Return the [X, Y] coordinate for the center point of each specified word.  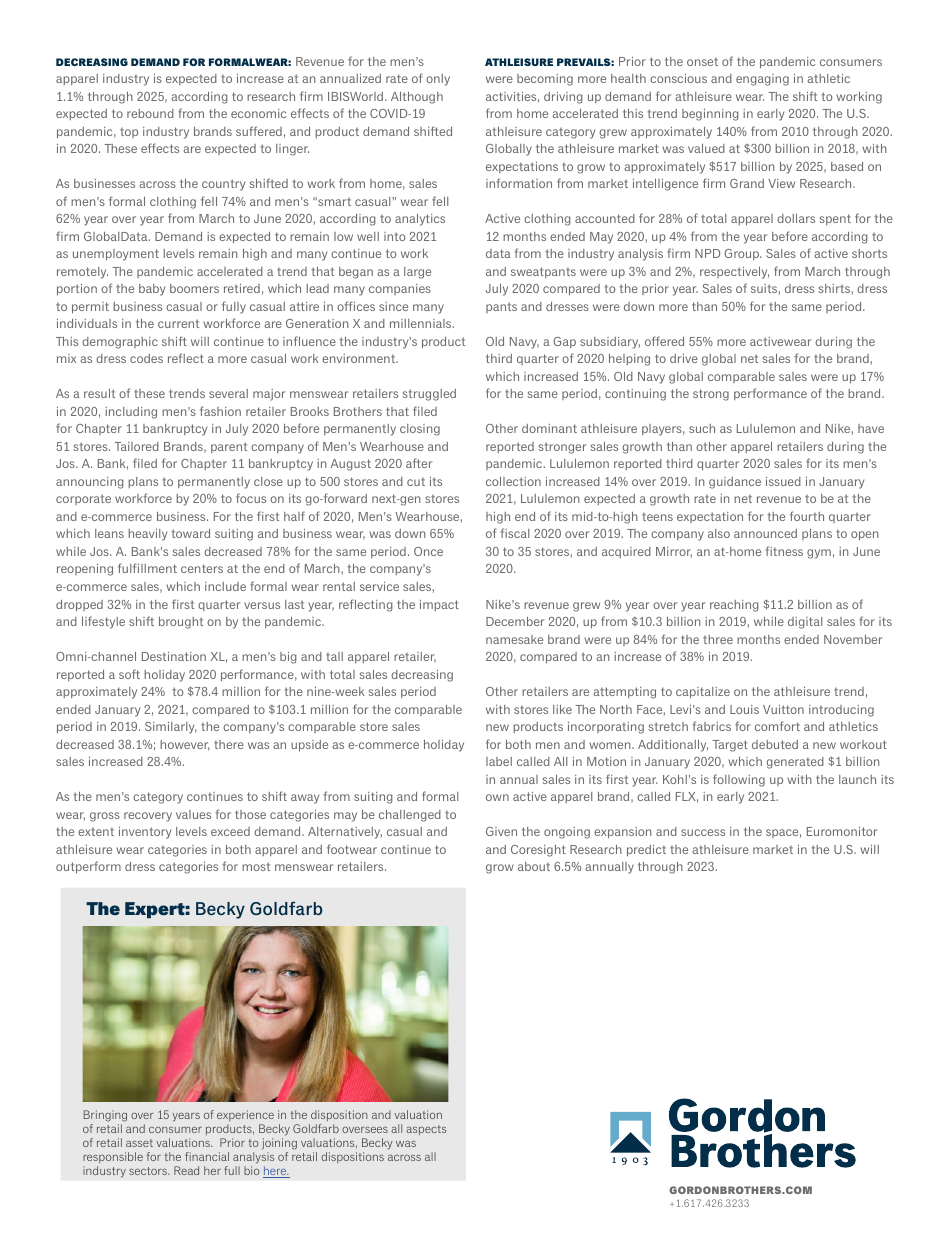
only [438, 80]
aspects [426, 1130]
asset [139, 1143]
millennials [422, 323]
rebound [150, 113]
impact [439, 605]
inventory [145, 833]
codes [146, 358]
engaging [762, 80]
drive [684, 358]
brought [181, 623]
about [534, 866]
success [703, 832]
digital [805, 623]
